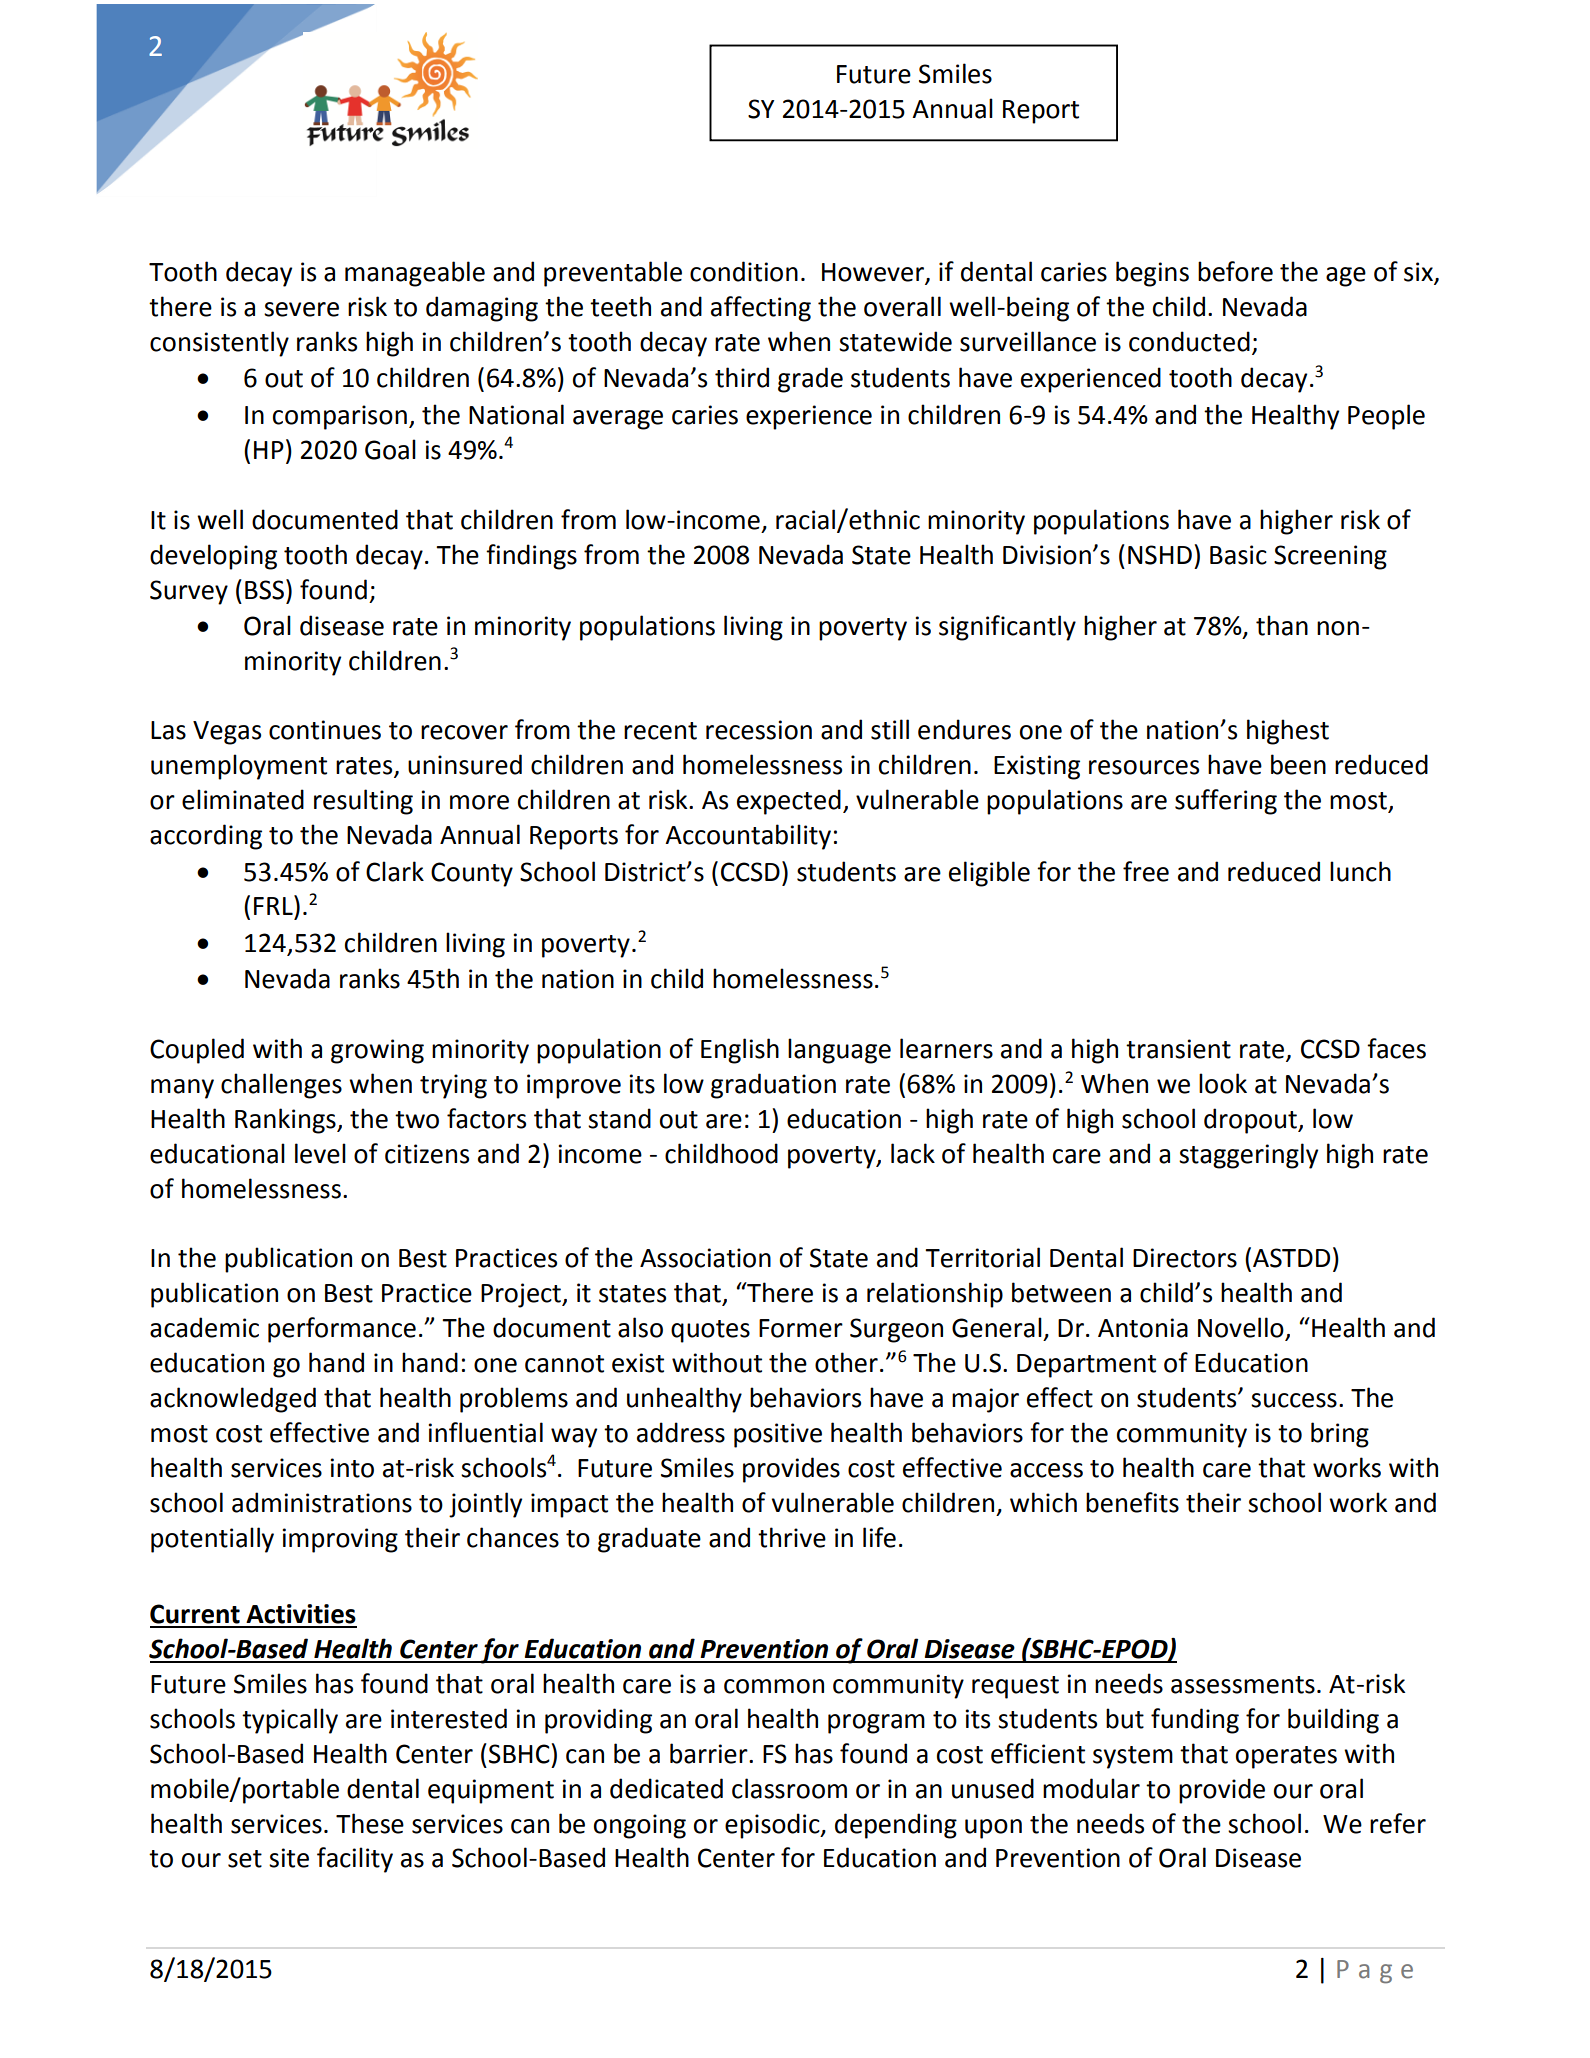  What do you see at coordinates (773, 1086) in the screenshot?
I see `graduation` at bounding box center [773, 1086].
